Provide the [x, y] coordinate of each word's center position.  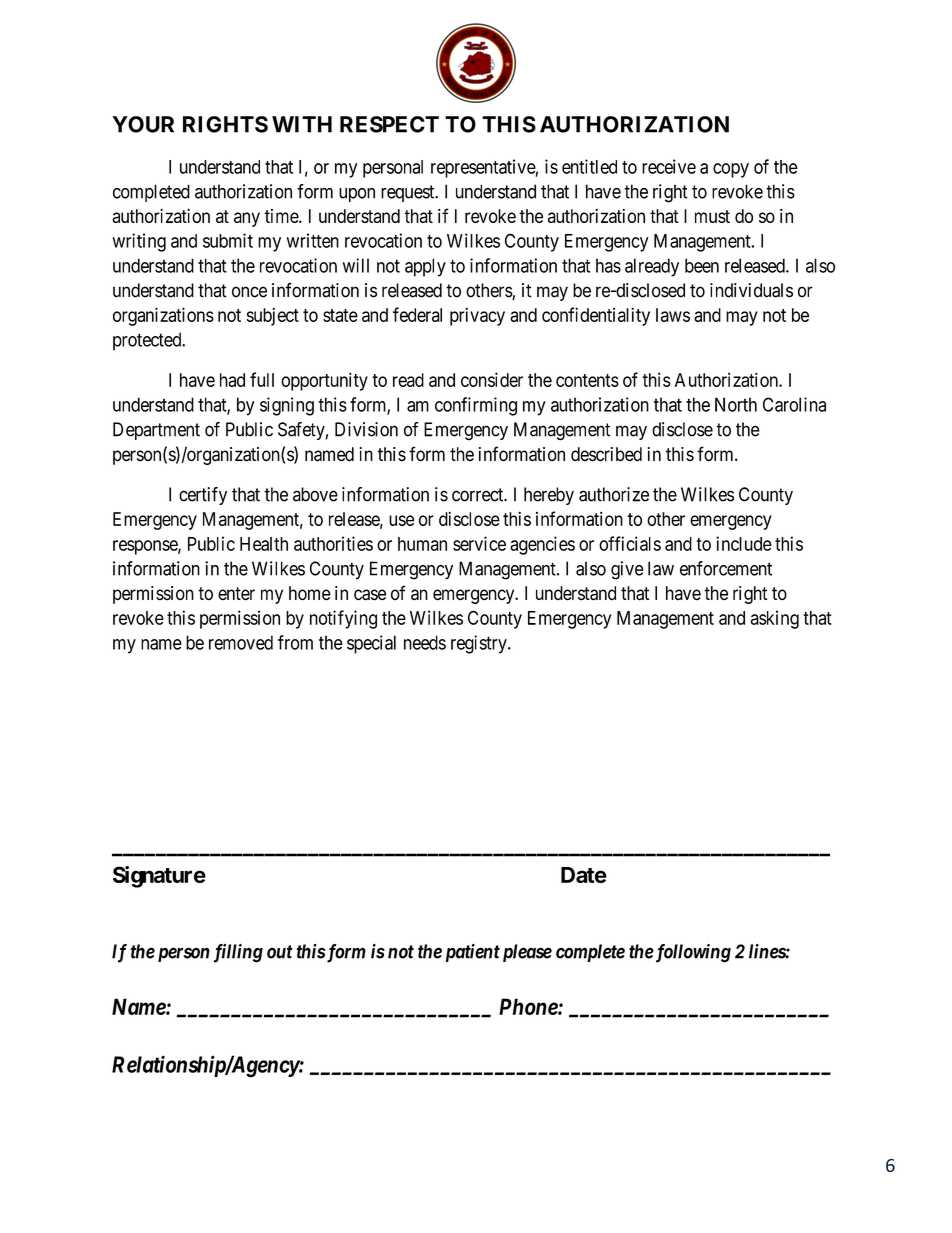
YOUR [143, 124]
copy [731, 170]
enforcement [726, 568]
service [479, 543]
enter [236, 594]
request [409, 193]
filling [238, 953]
